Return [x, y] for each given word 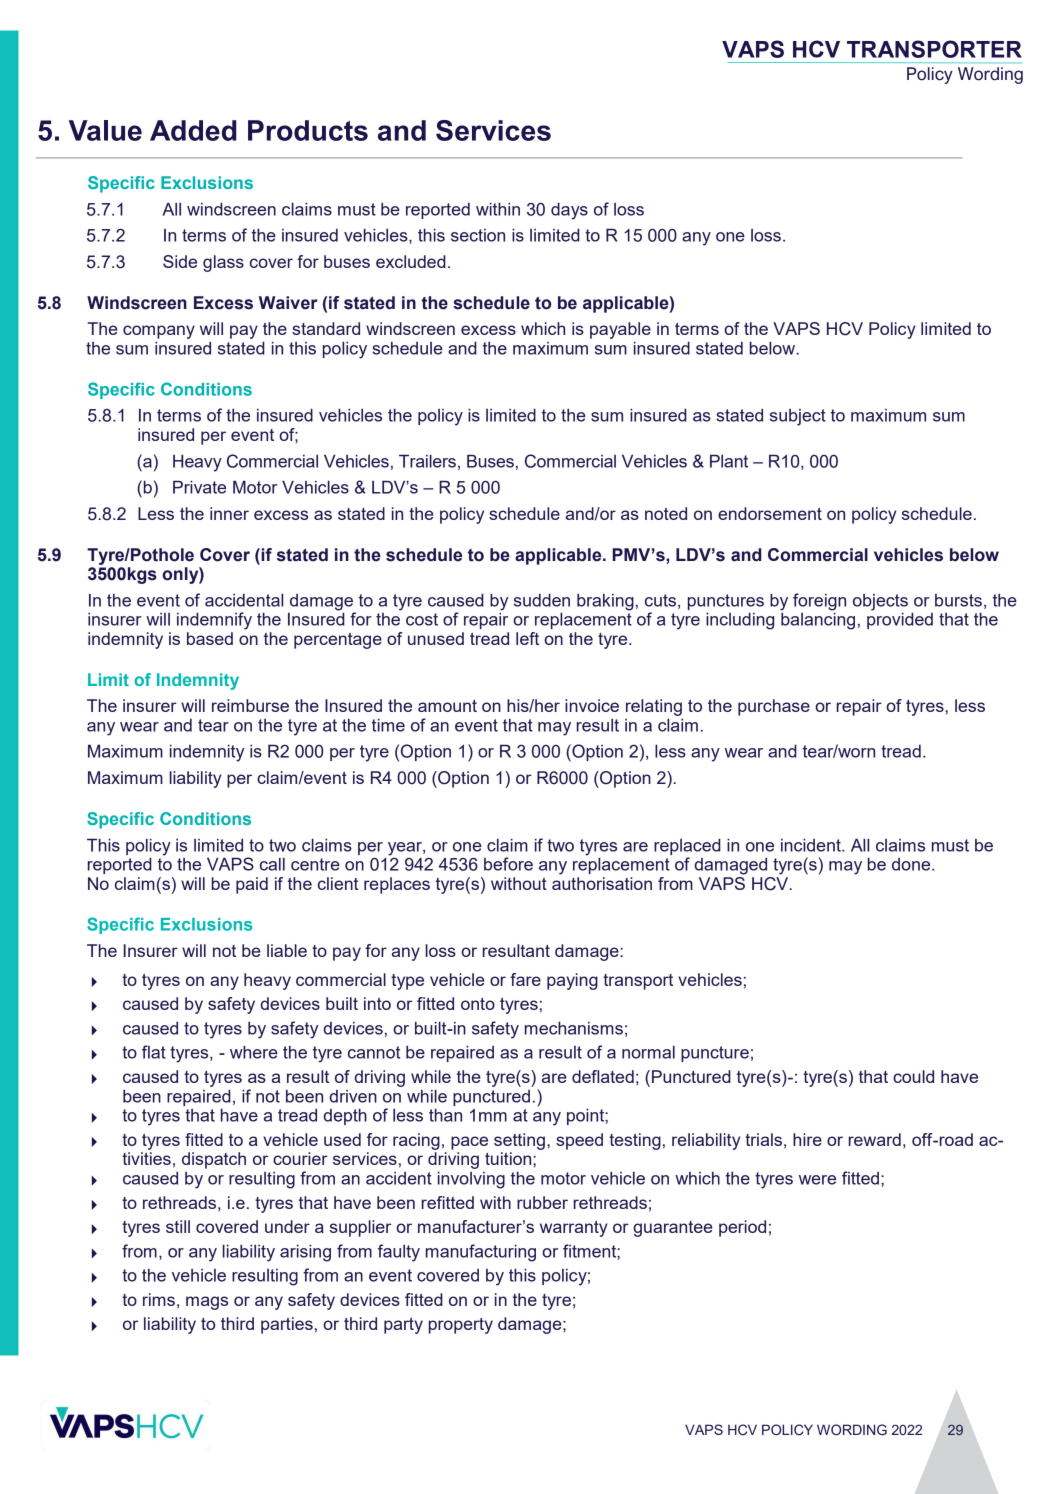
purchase [774, 707]
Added [193, 130]
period [742, 1228]
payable [620, 330]
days [569, 211]
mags [207, 1303]
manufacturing [481, 1253]
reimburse [250, 705]
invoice [592, 705]
